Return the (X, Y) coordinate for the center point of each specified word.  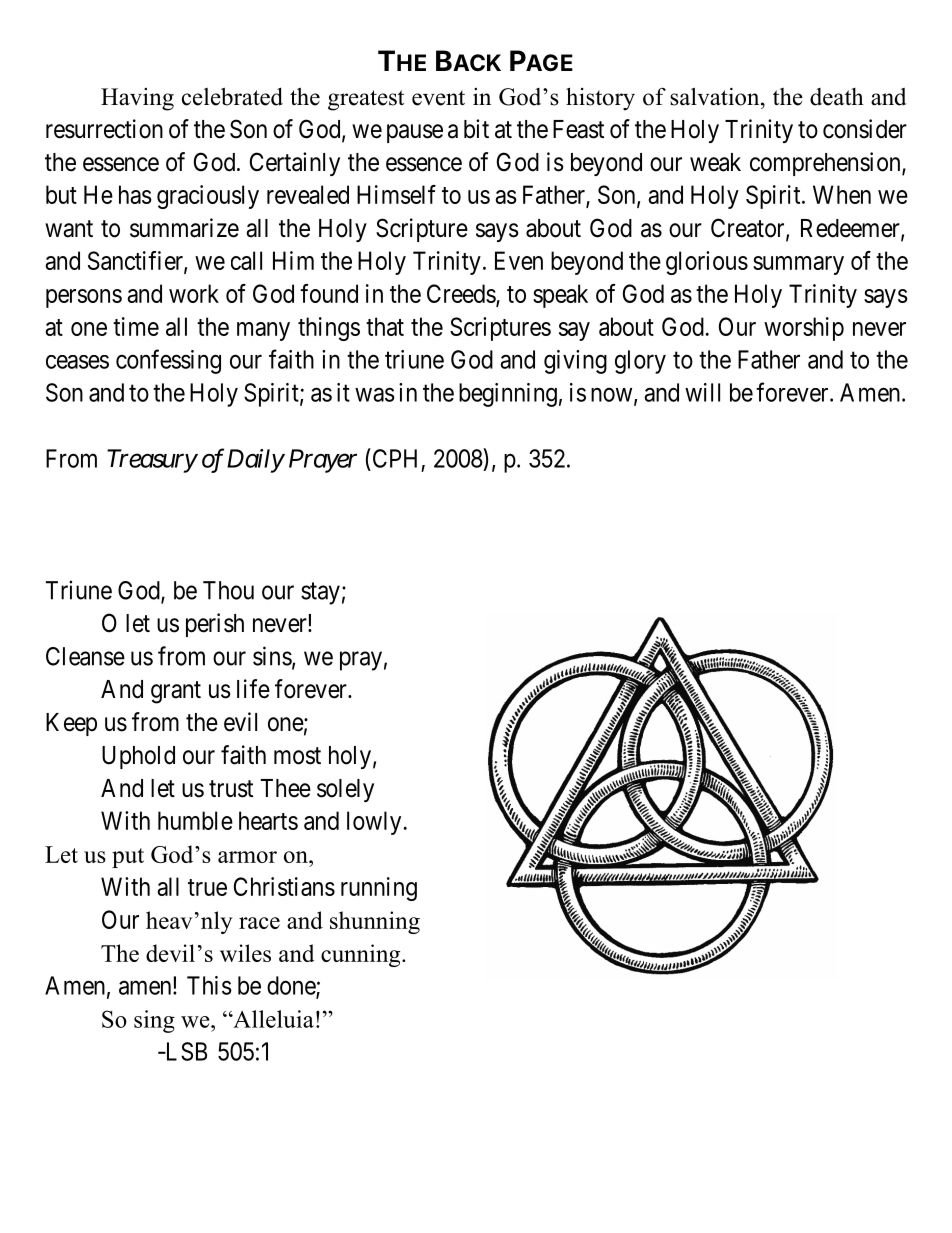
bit (476, 129)
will (702, 392)
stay (320, 593)
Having (137, 99)
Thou (228, 590)
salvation (716, 96)
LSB (185, 1051)
